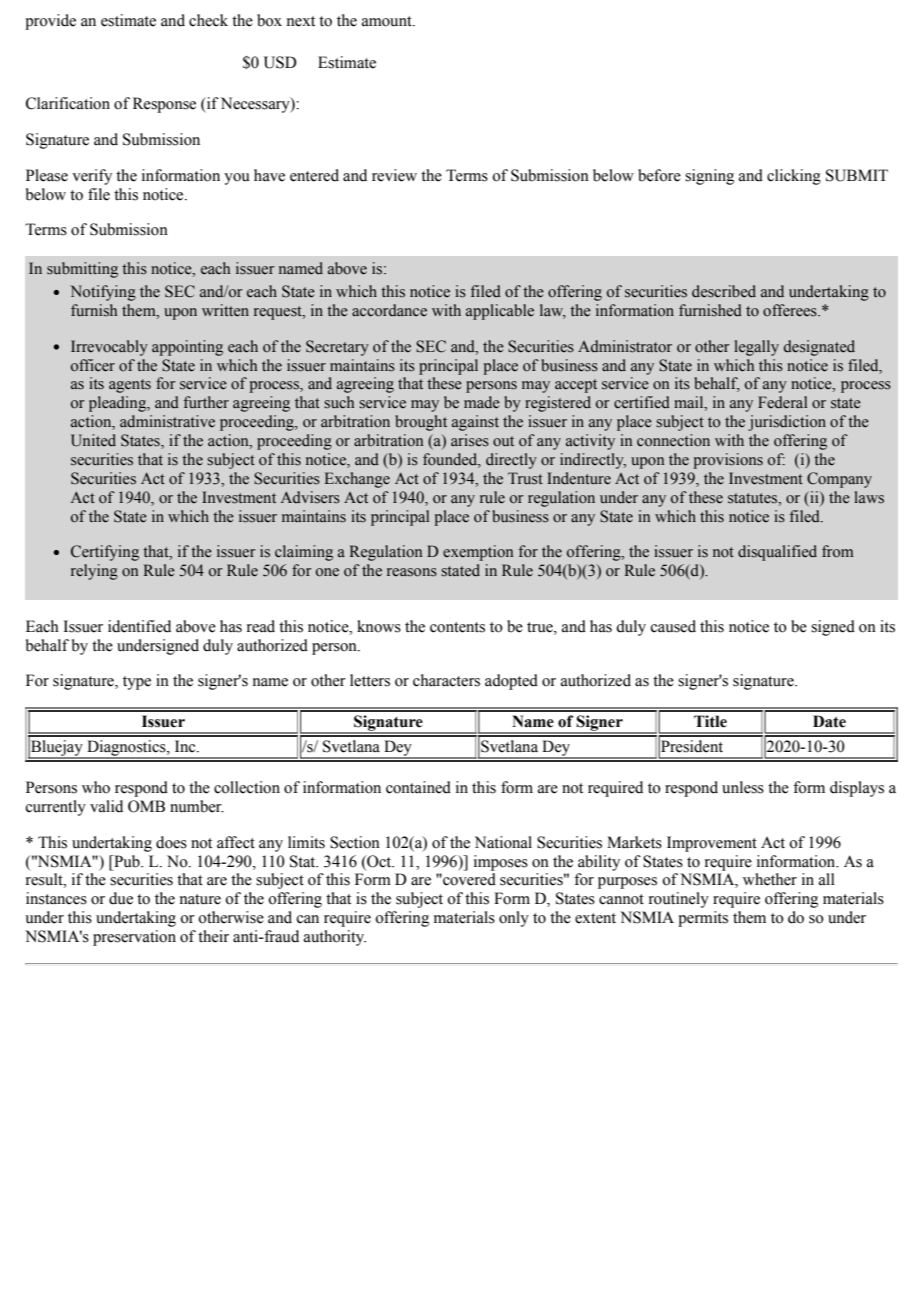 Image resolution: width=924 pixels, height=1308 pixels. What do you see at coordinates (500, 312) in the image?
I see `applicable` at bounding box center [500, 312].
